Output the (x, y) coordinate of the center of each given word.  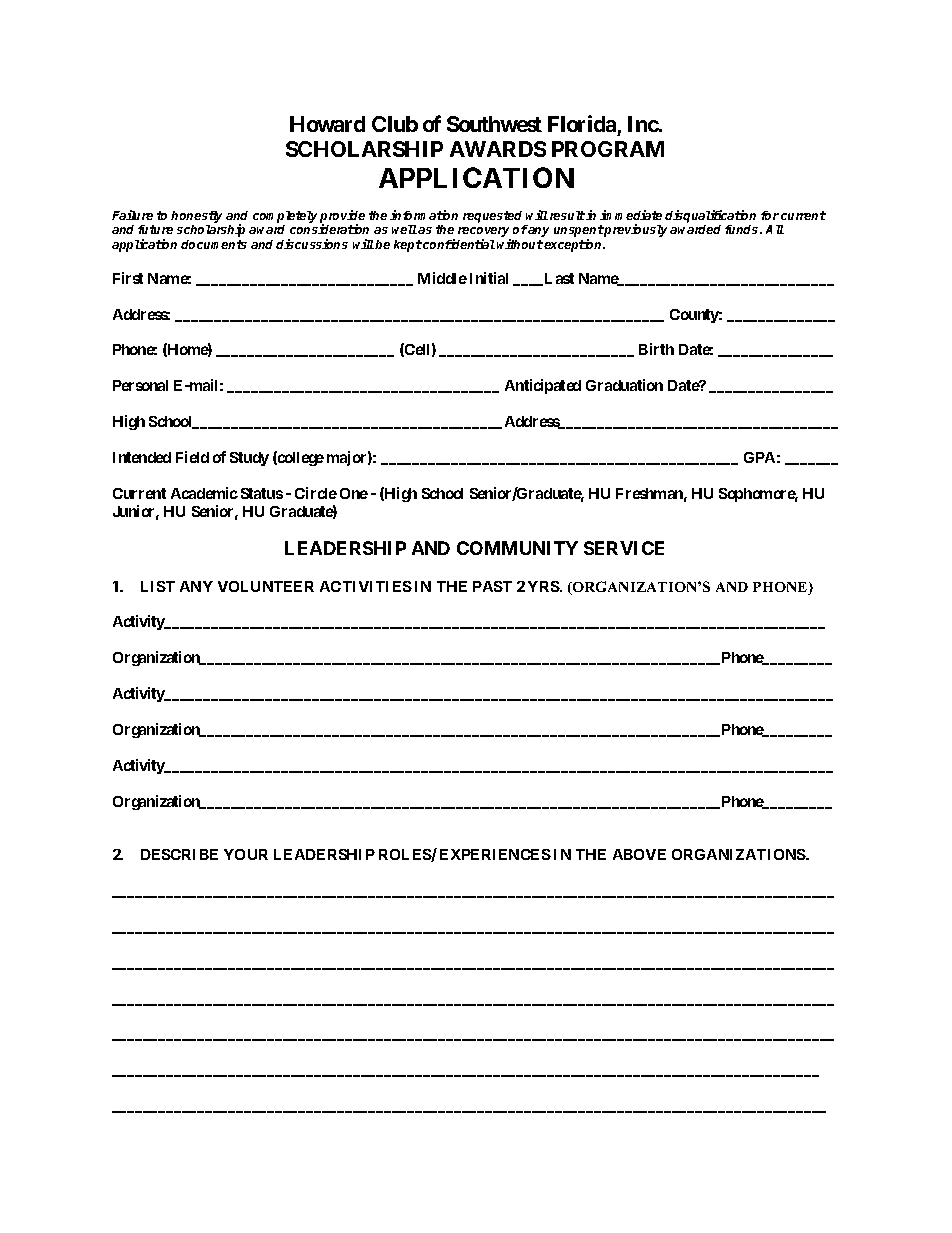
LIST (158, 586)
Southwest (494, 124)
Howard (327, 124)
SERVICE (624, 548)
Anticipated (543, 386)
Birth (656, 349)
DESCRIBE (179, 854)
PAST (492, 586)
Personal (140, 385)
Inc (644, 124)
